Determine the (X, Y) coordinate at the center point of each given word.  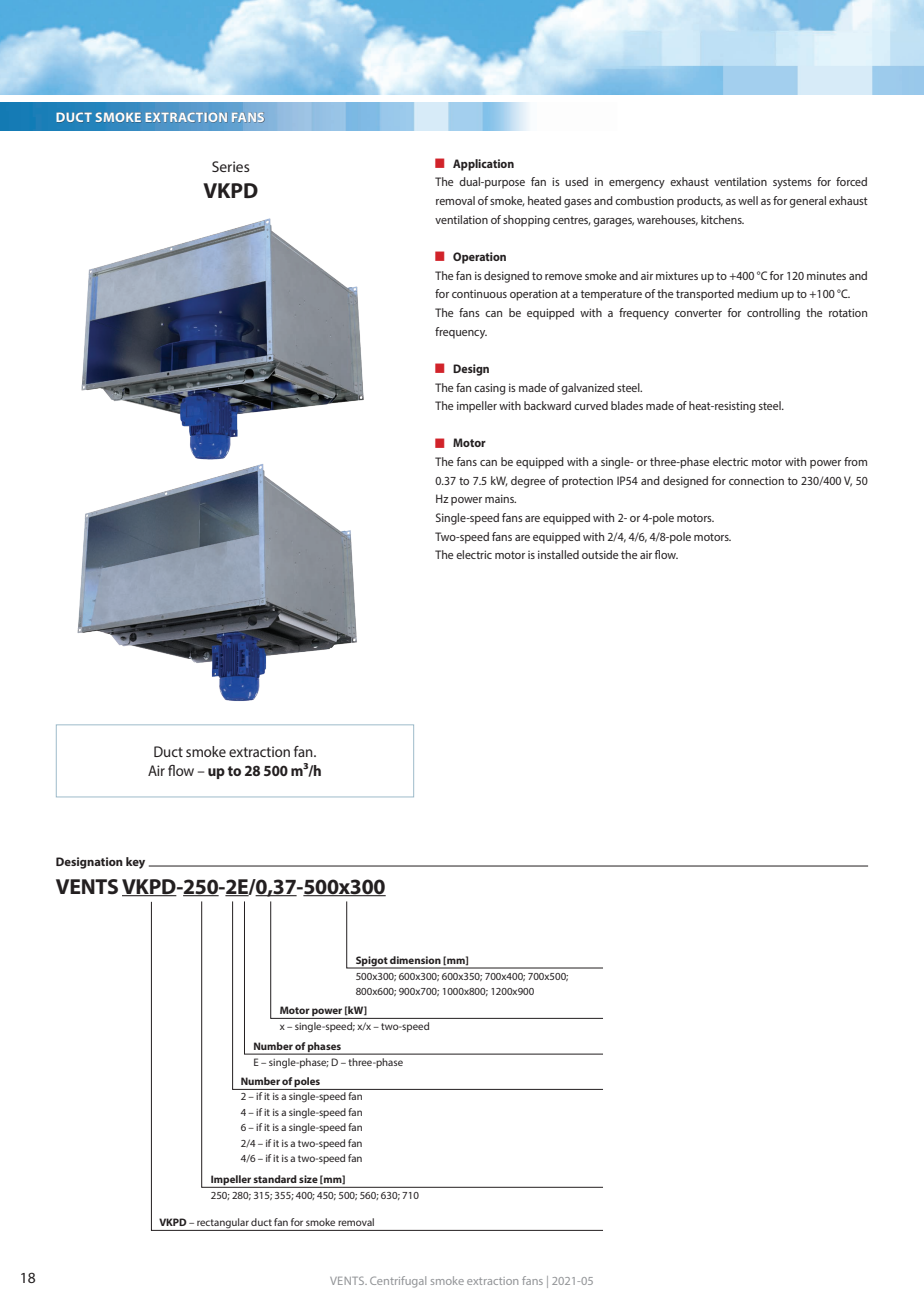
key (135, 863)
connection (756, 481)
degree (528, 482)
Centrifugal (398, 1282)
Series (231, 166)
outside (600, 554)
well (748, 200)
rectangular (223, 1224)
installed (558, 554)
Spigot (371, 962)
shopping (526, 221)
